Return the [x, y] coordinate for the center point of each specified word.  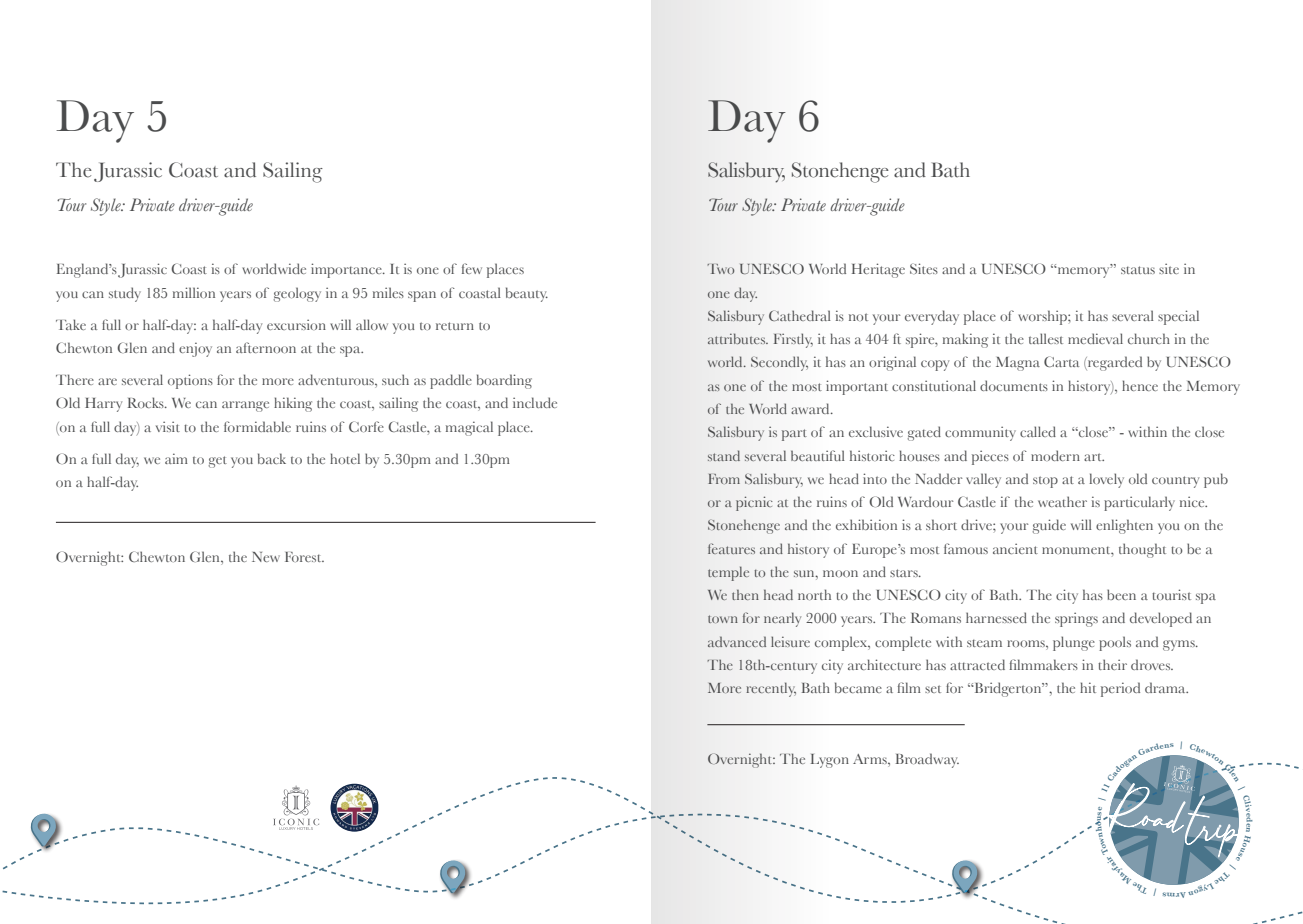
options [190, 381]
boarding [504, 381]
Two [720, 269]
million [194, 292]
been [1121, 594]
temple [728, 573]
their [1112, 664]
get [217, 462]
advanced [737, 641]
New [266, 557]
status [1138, 270]
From [724, 479]
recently [771, 689]
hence [1140, 385]
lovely [1106, 480]
